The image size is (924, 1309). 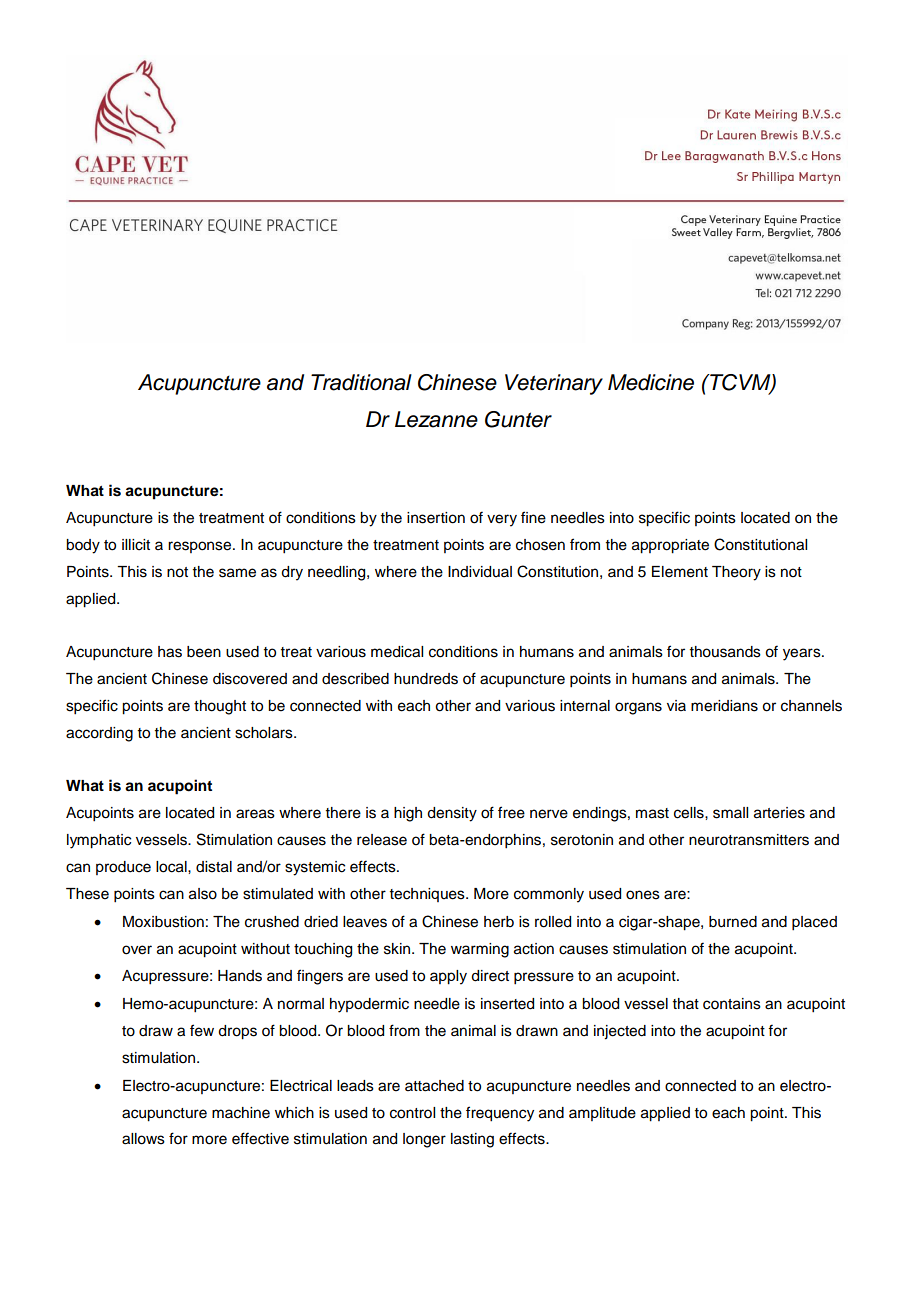 What do you see at coordinates (730, 813) in the document?
I see `small` at bounding box center [730, 813].
